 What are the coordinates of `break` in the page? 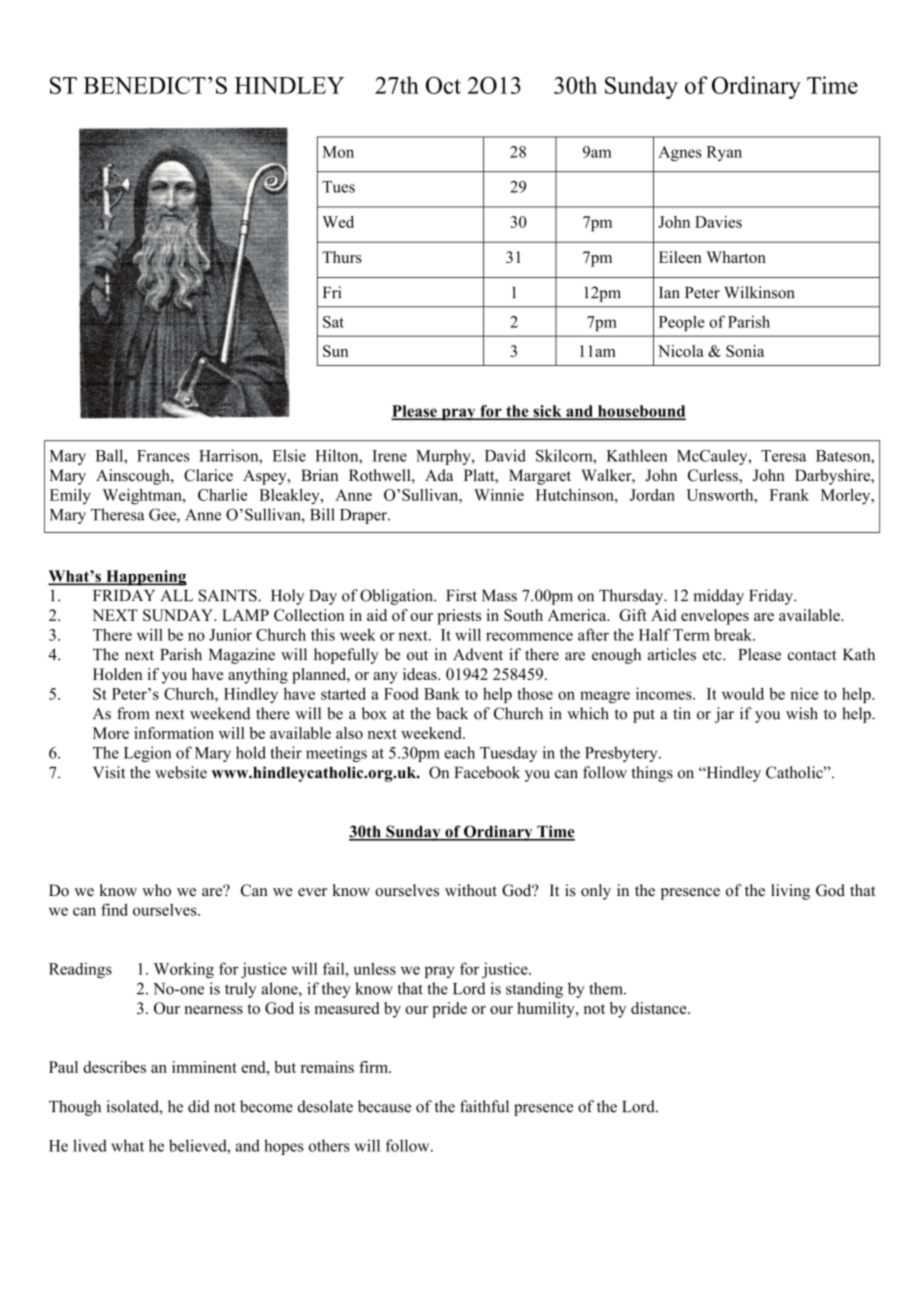 It's located at (734, 634).
